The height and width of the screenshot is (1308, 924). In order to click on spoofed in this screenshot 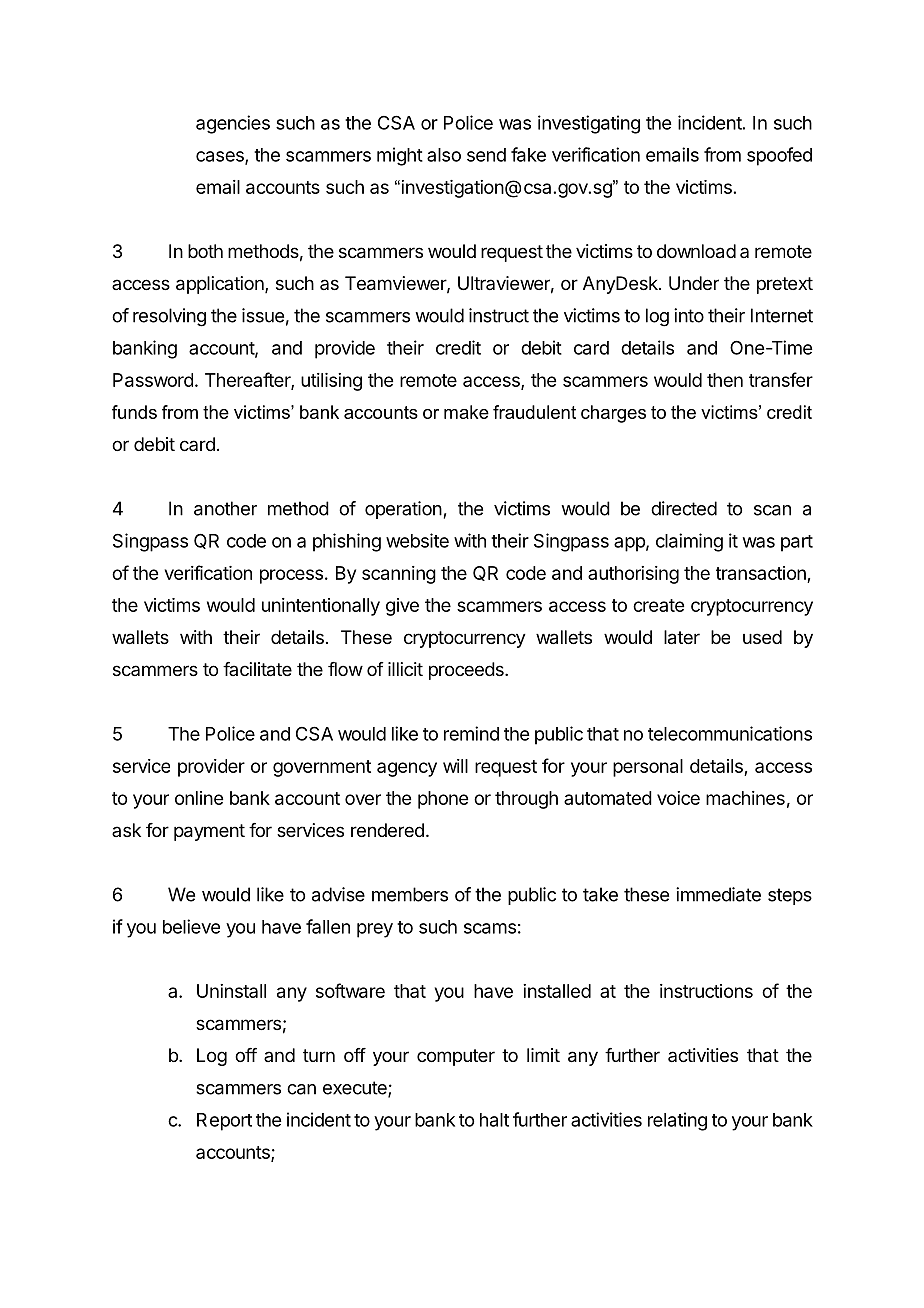, I will do `click(779, 156)`.
